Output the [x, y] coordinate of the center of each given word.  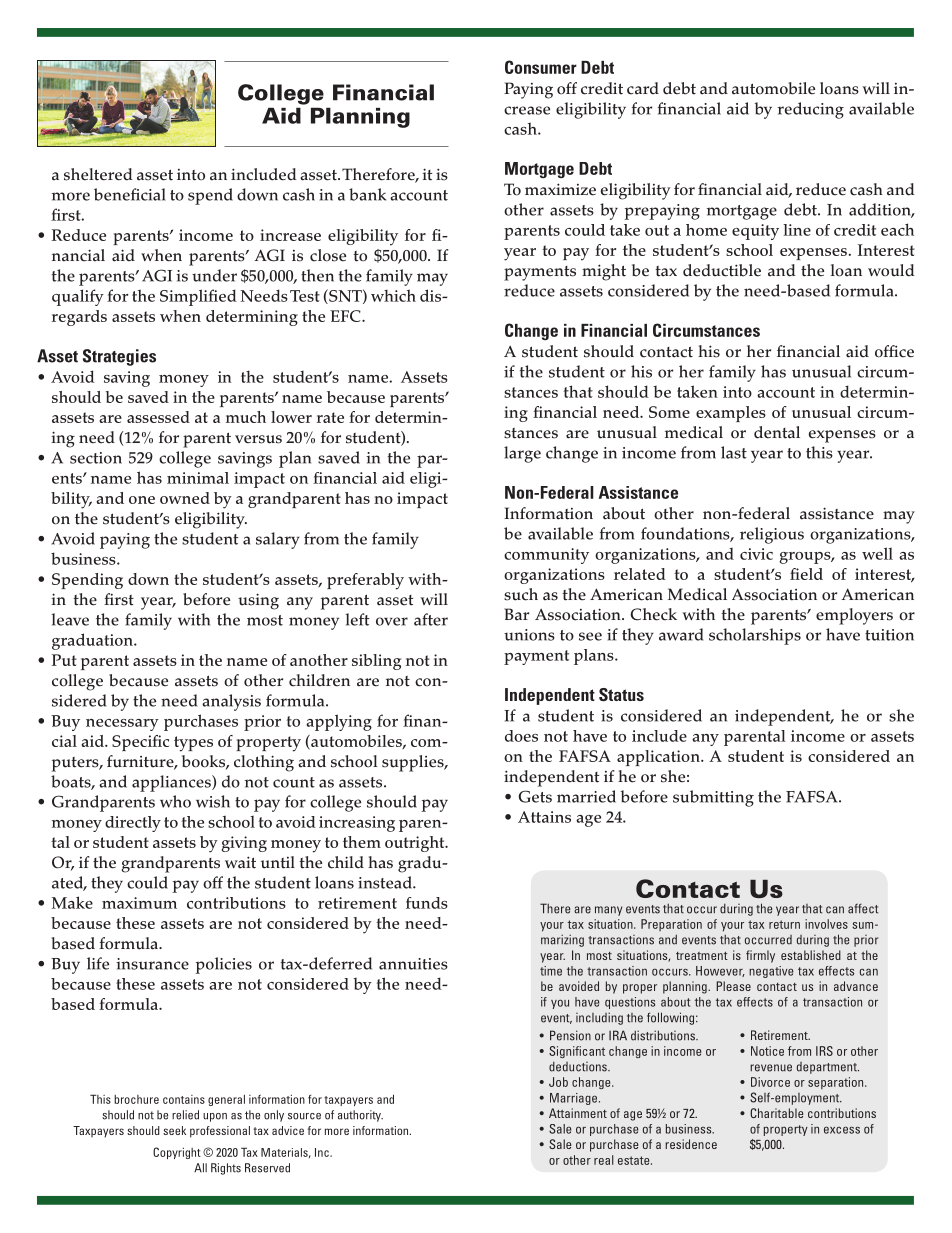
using [258, 601]
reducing [810, 110]
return [784, 924]
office [894, 351]
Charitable [777, 1113]
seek [174, 1130]
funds [427, 903]
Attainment [578, 1113]
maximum [139, 903]
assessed [158, 417]
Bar [516, 614]
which [393, 295]
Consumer [541, 67]
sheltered [98, 174]
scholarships [755, 636]
